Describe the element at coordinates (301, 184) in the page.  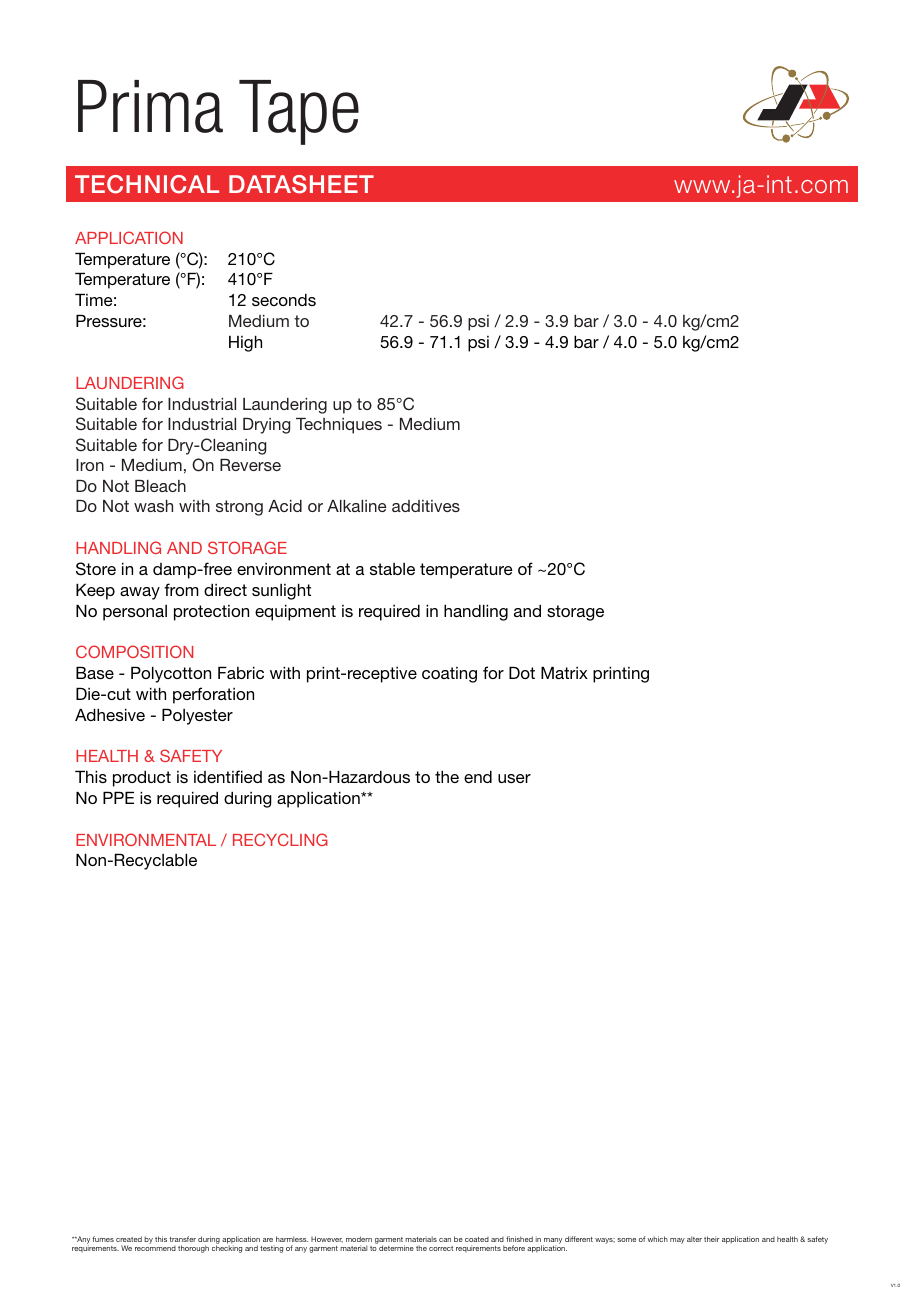
I see `DATASHEET` at that location.
